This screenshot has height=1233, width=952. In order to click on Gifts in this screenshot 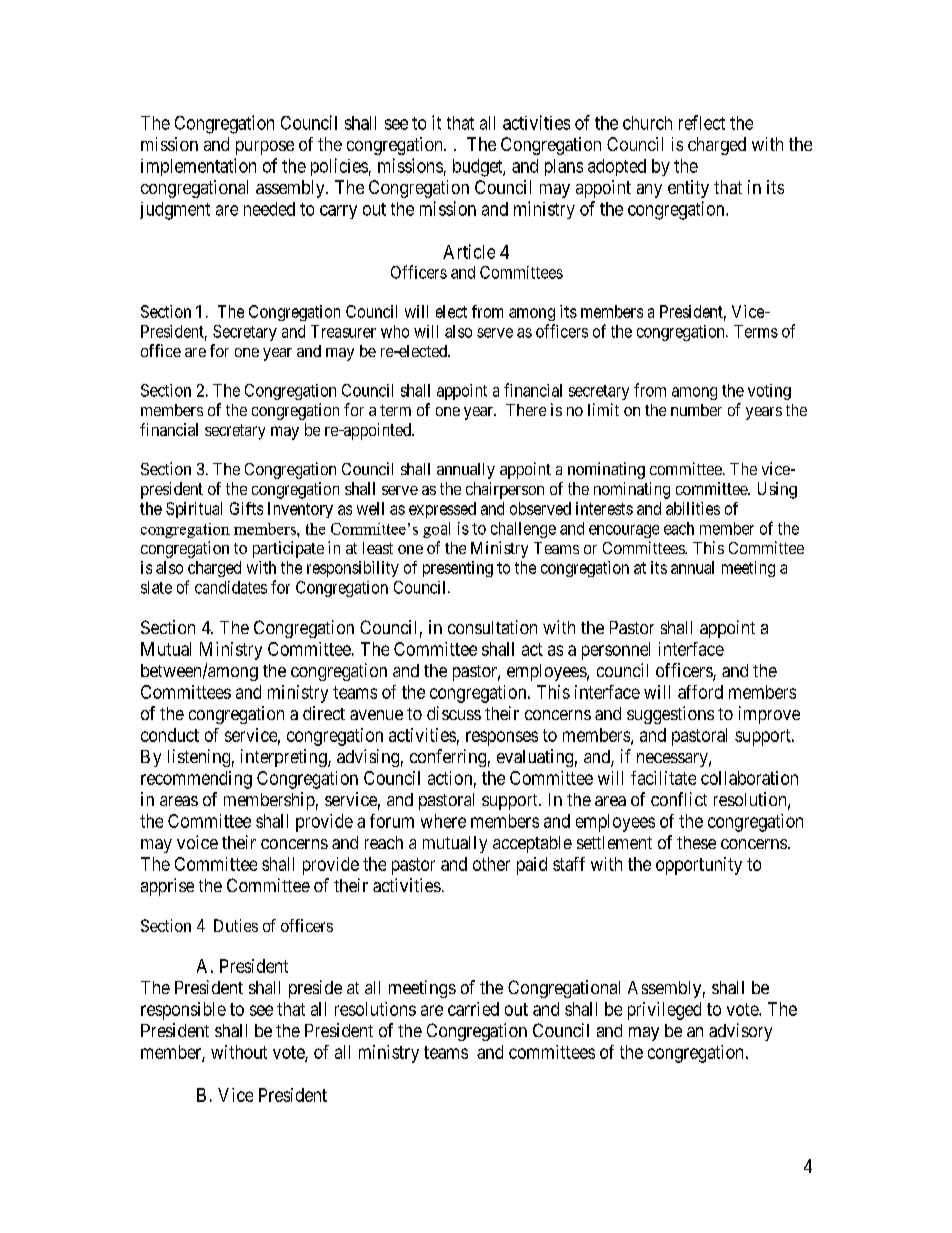, I will do `click(246, 508)`.
